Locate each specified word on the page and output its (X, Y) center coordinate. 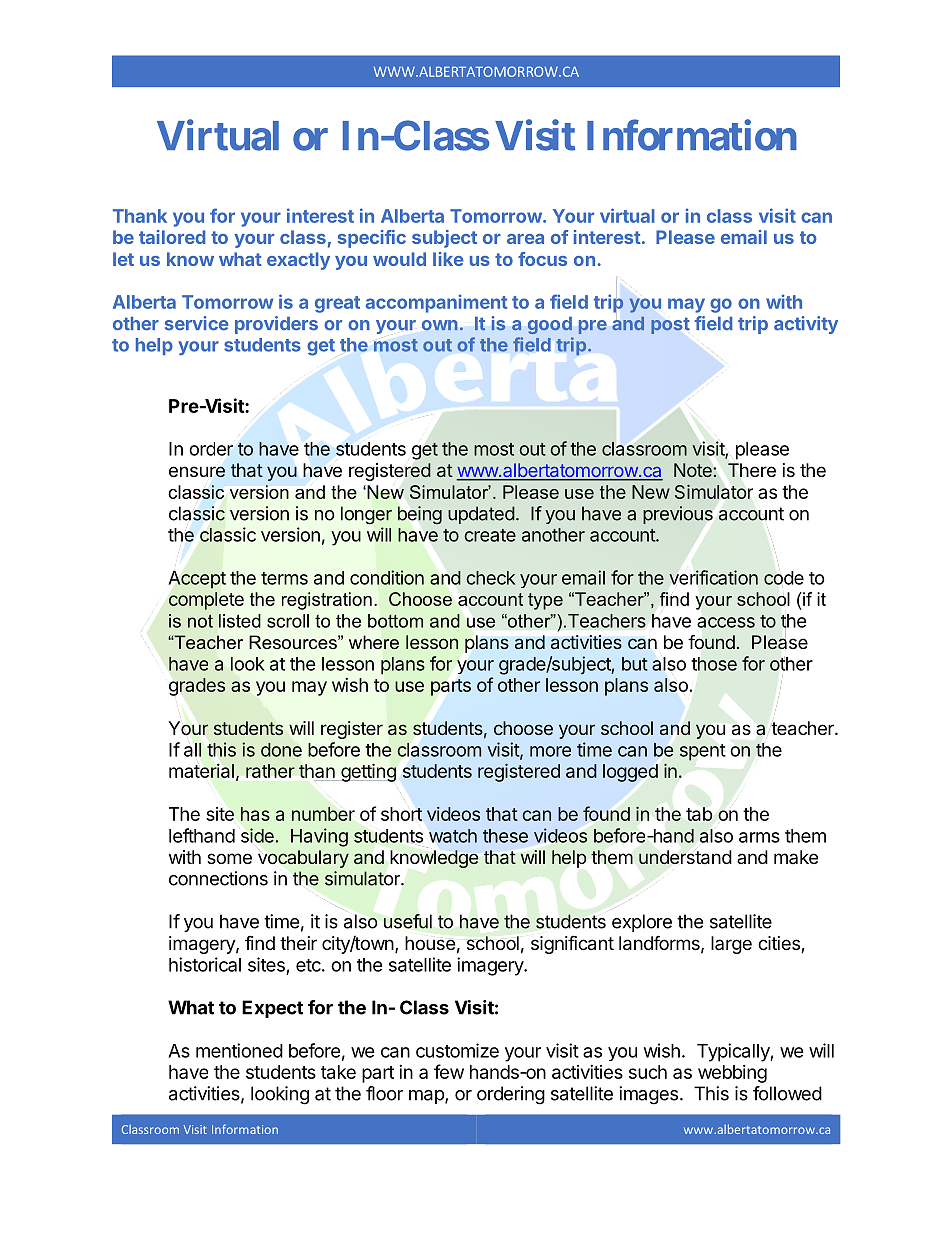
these (505, 836)
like (448, 259)
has (255, 814)
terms (284, 578)
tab (699, 814)
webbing (732, 1074)
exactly (298, 261)
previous (678, 515)
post (670, 326)
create (490, 535)
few (449, 1071)
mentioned (239, 1050)
